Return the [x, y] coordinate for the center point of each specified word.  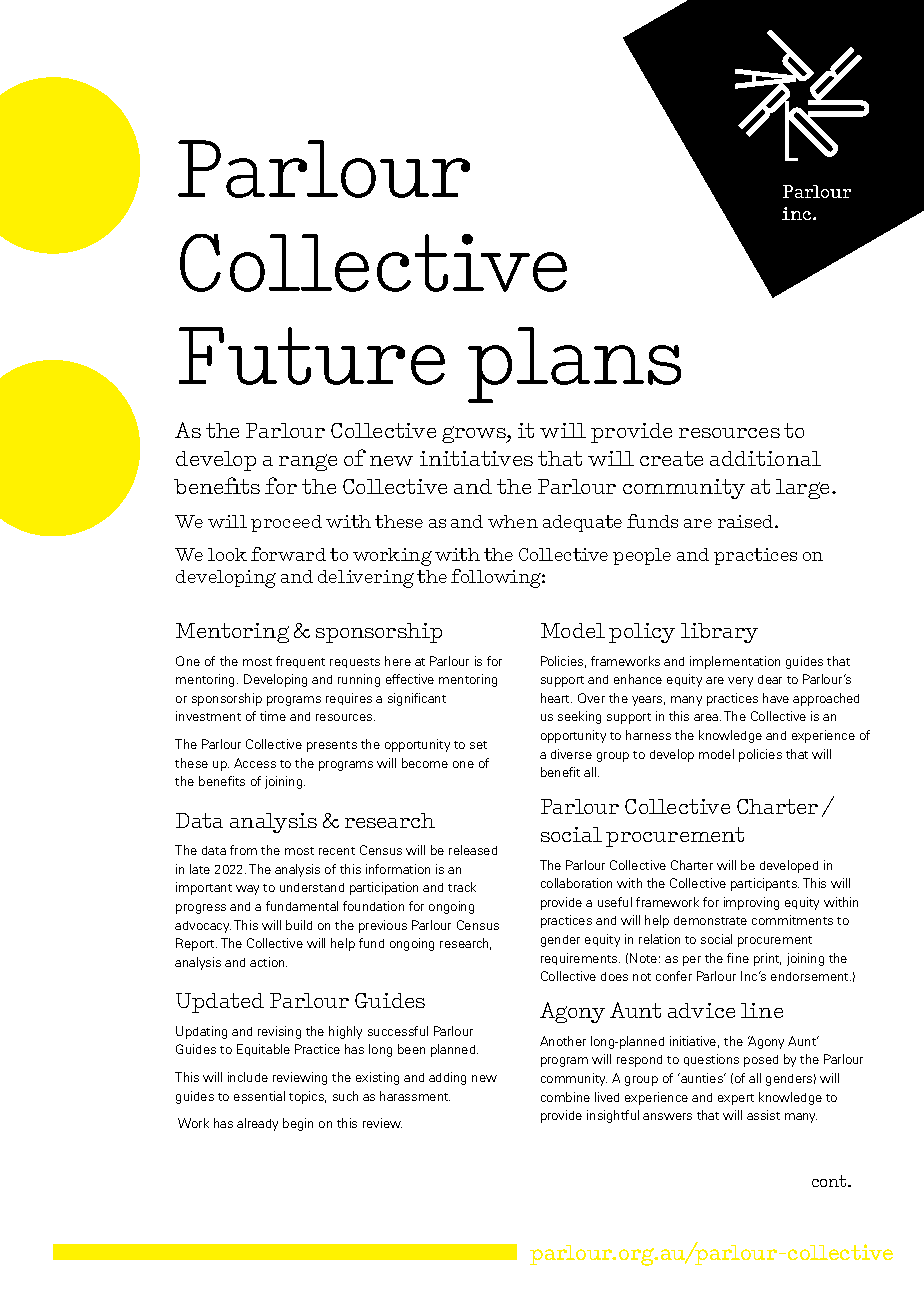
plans [574, 365]
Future [312, 356]
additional [765, 458]
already [257, 1124]
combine [565, 1097]
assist [763, 1115]
